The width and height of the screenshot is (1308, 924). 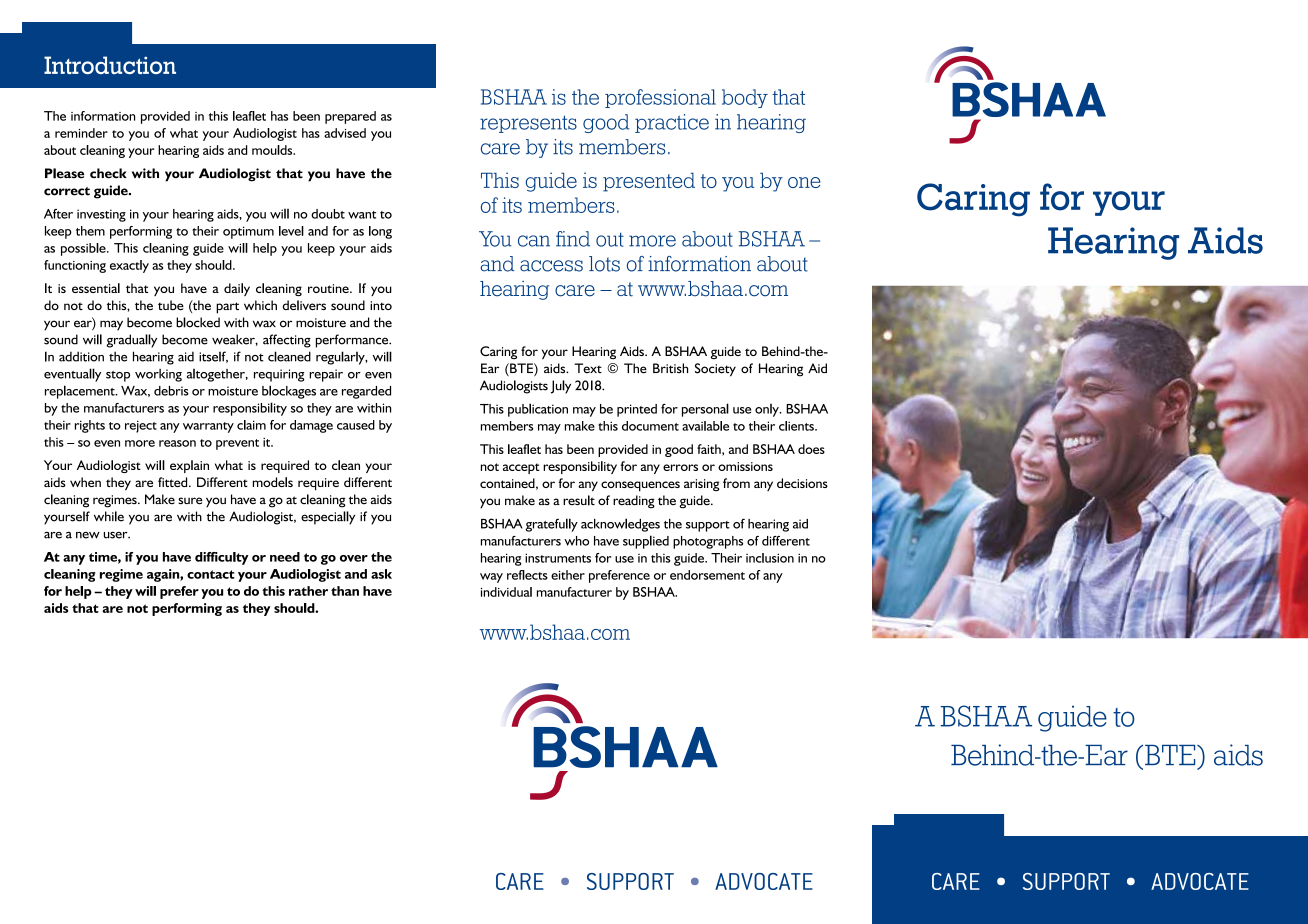 I want to click on omissions, so click(x=745, y=466).
